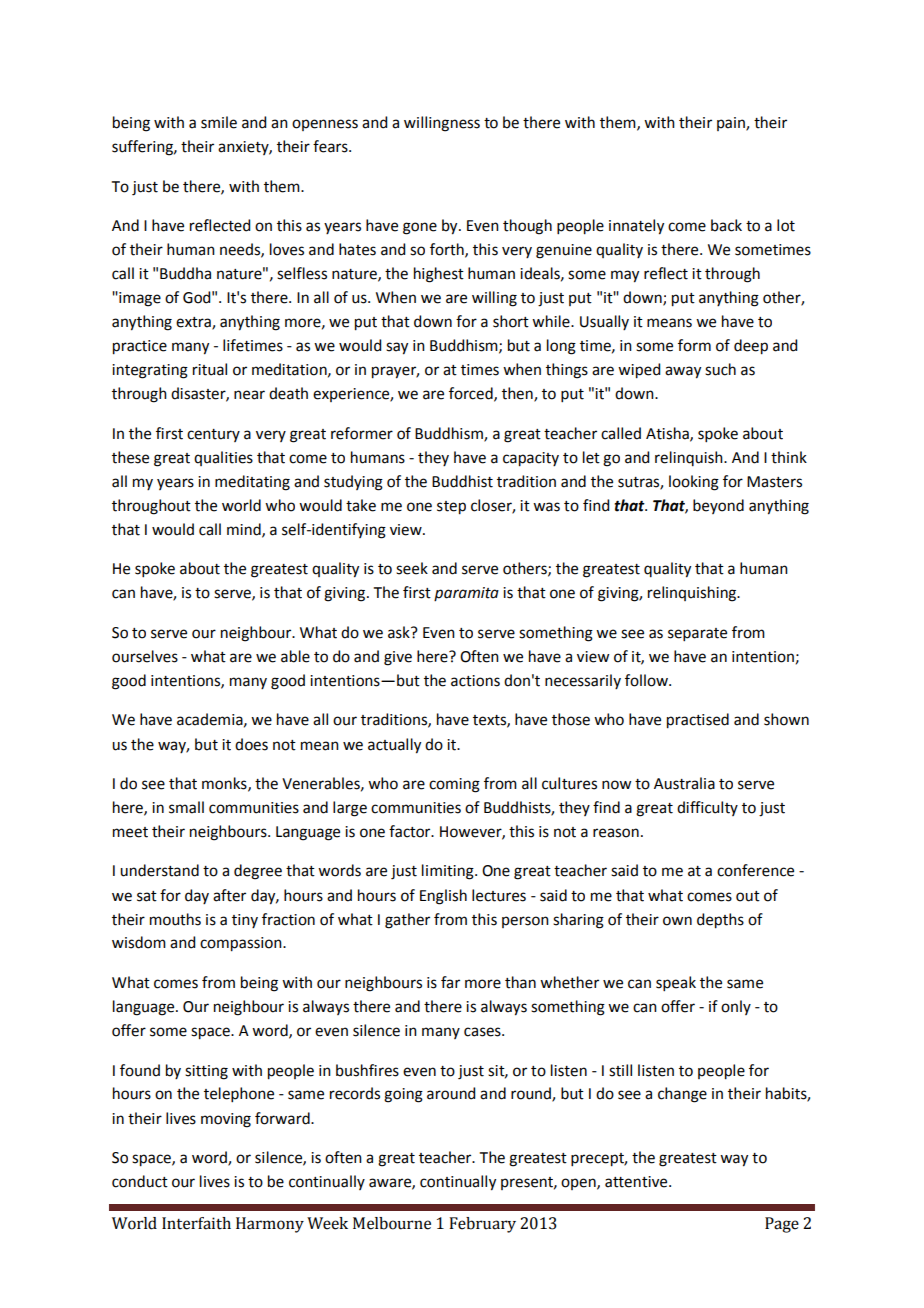 This screenshot has height=1308, width=924. Describe the element at coordinates (697, 634) in the screenshot. I see `separate` at that location.
